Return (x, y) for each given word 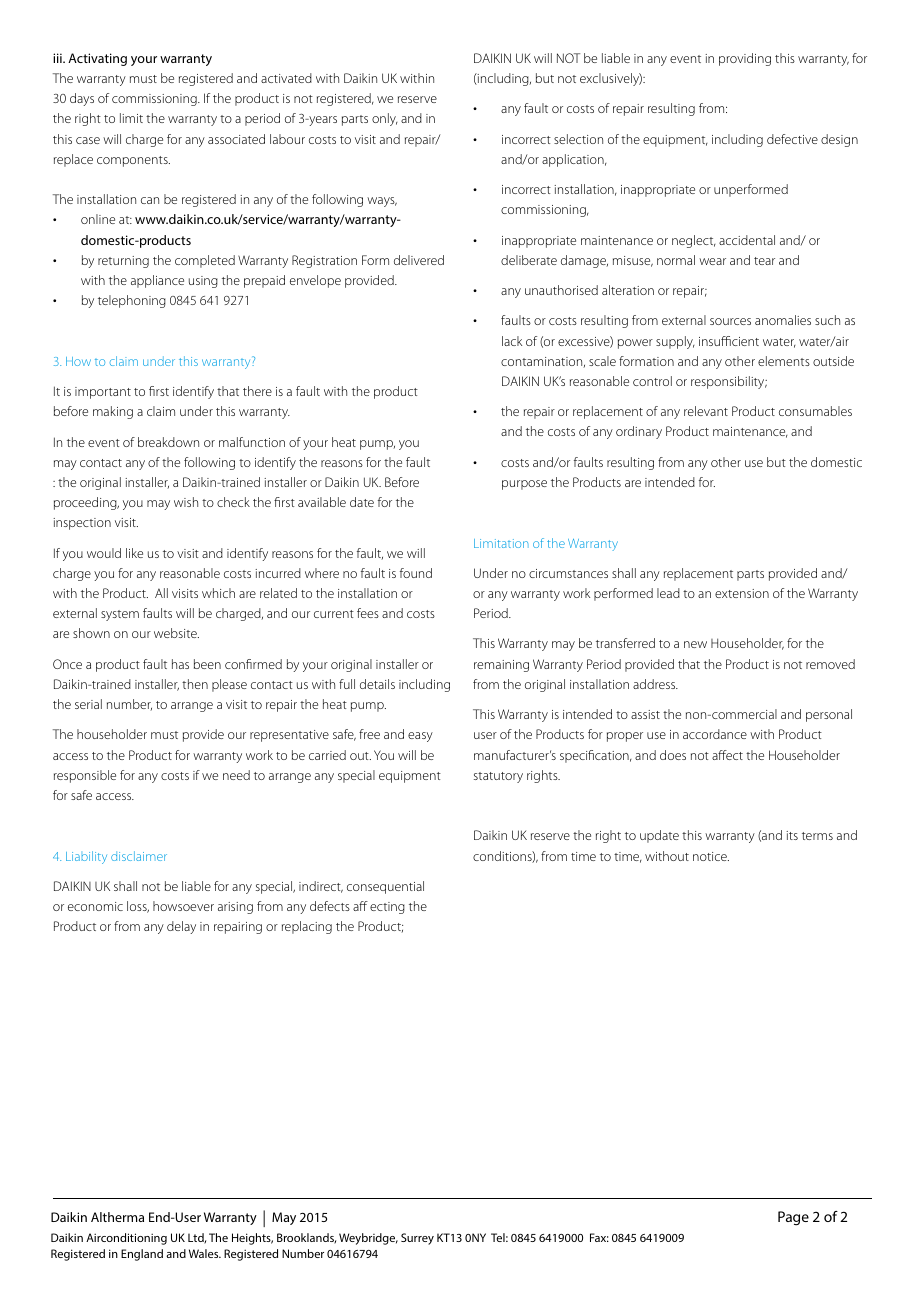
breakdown (168, 442)
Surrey (417, 1239)
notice (711, 856)
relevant (706, 411)
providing (745, 59)
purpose (524, 485)
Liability (86, 857)
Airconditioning (126, 1239)
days (82, 99)
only (385, 119)
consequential (385, 887)
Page (793, 1218)
